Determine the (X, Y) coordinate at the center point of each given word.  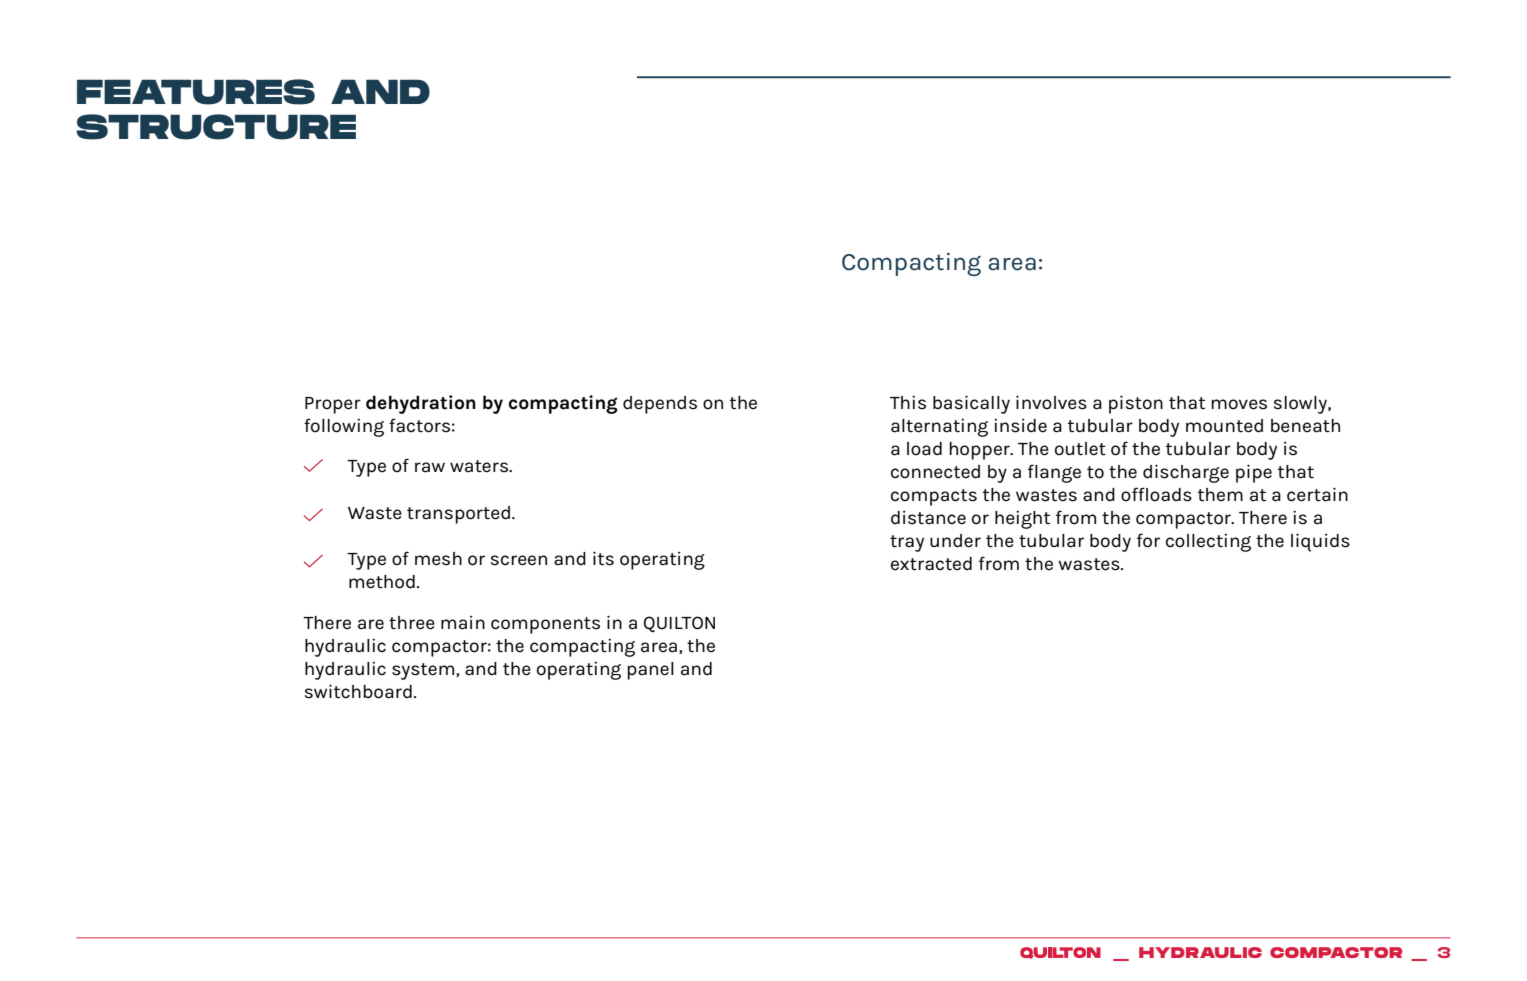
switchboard (358, 691)
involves (1051, 402)
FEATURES (196, 92)
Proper (333, 405)
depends (660, 405)
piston (1136, 404)
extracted (931, 564)
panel (651, 671)
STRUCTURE (216, 127)
